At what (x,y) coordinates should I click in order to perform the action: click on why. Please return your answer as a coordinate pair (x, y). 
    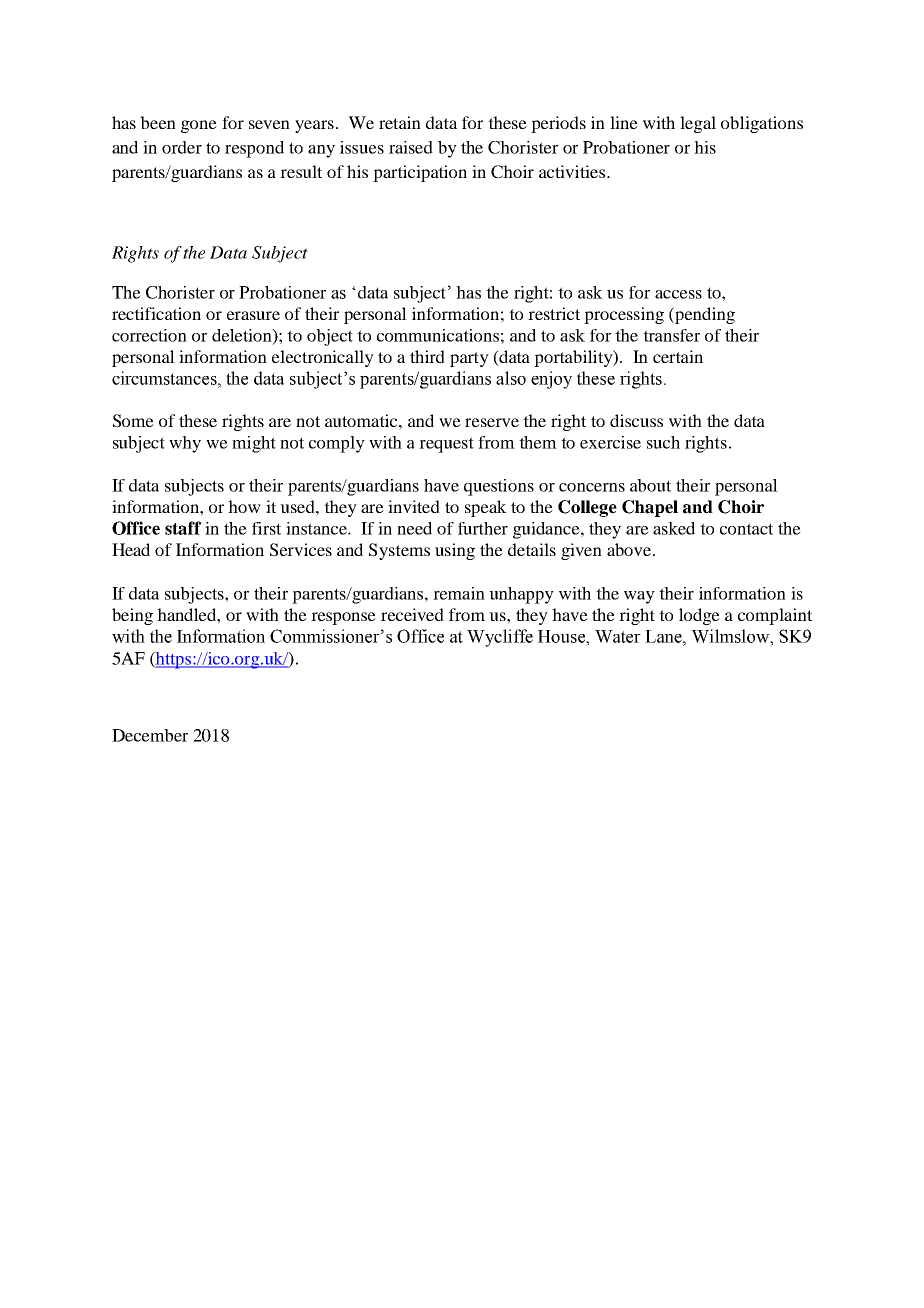
    Looking at the image, I should click on (185, 444).
